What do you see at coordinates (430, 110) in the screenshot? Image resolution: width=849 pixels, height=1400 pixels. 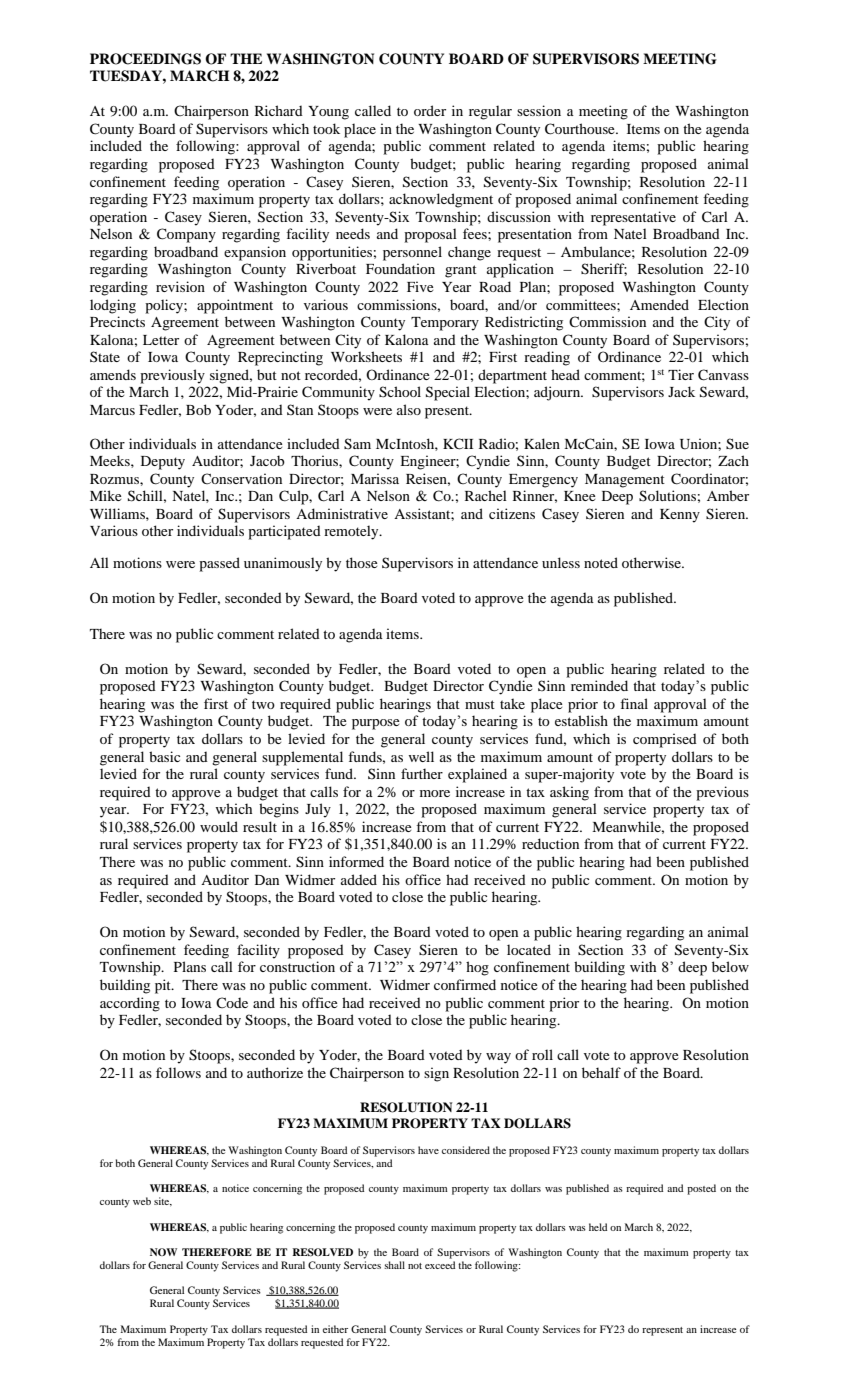 I see `order` at bounding box center [430, 110].
